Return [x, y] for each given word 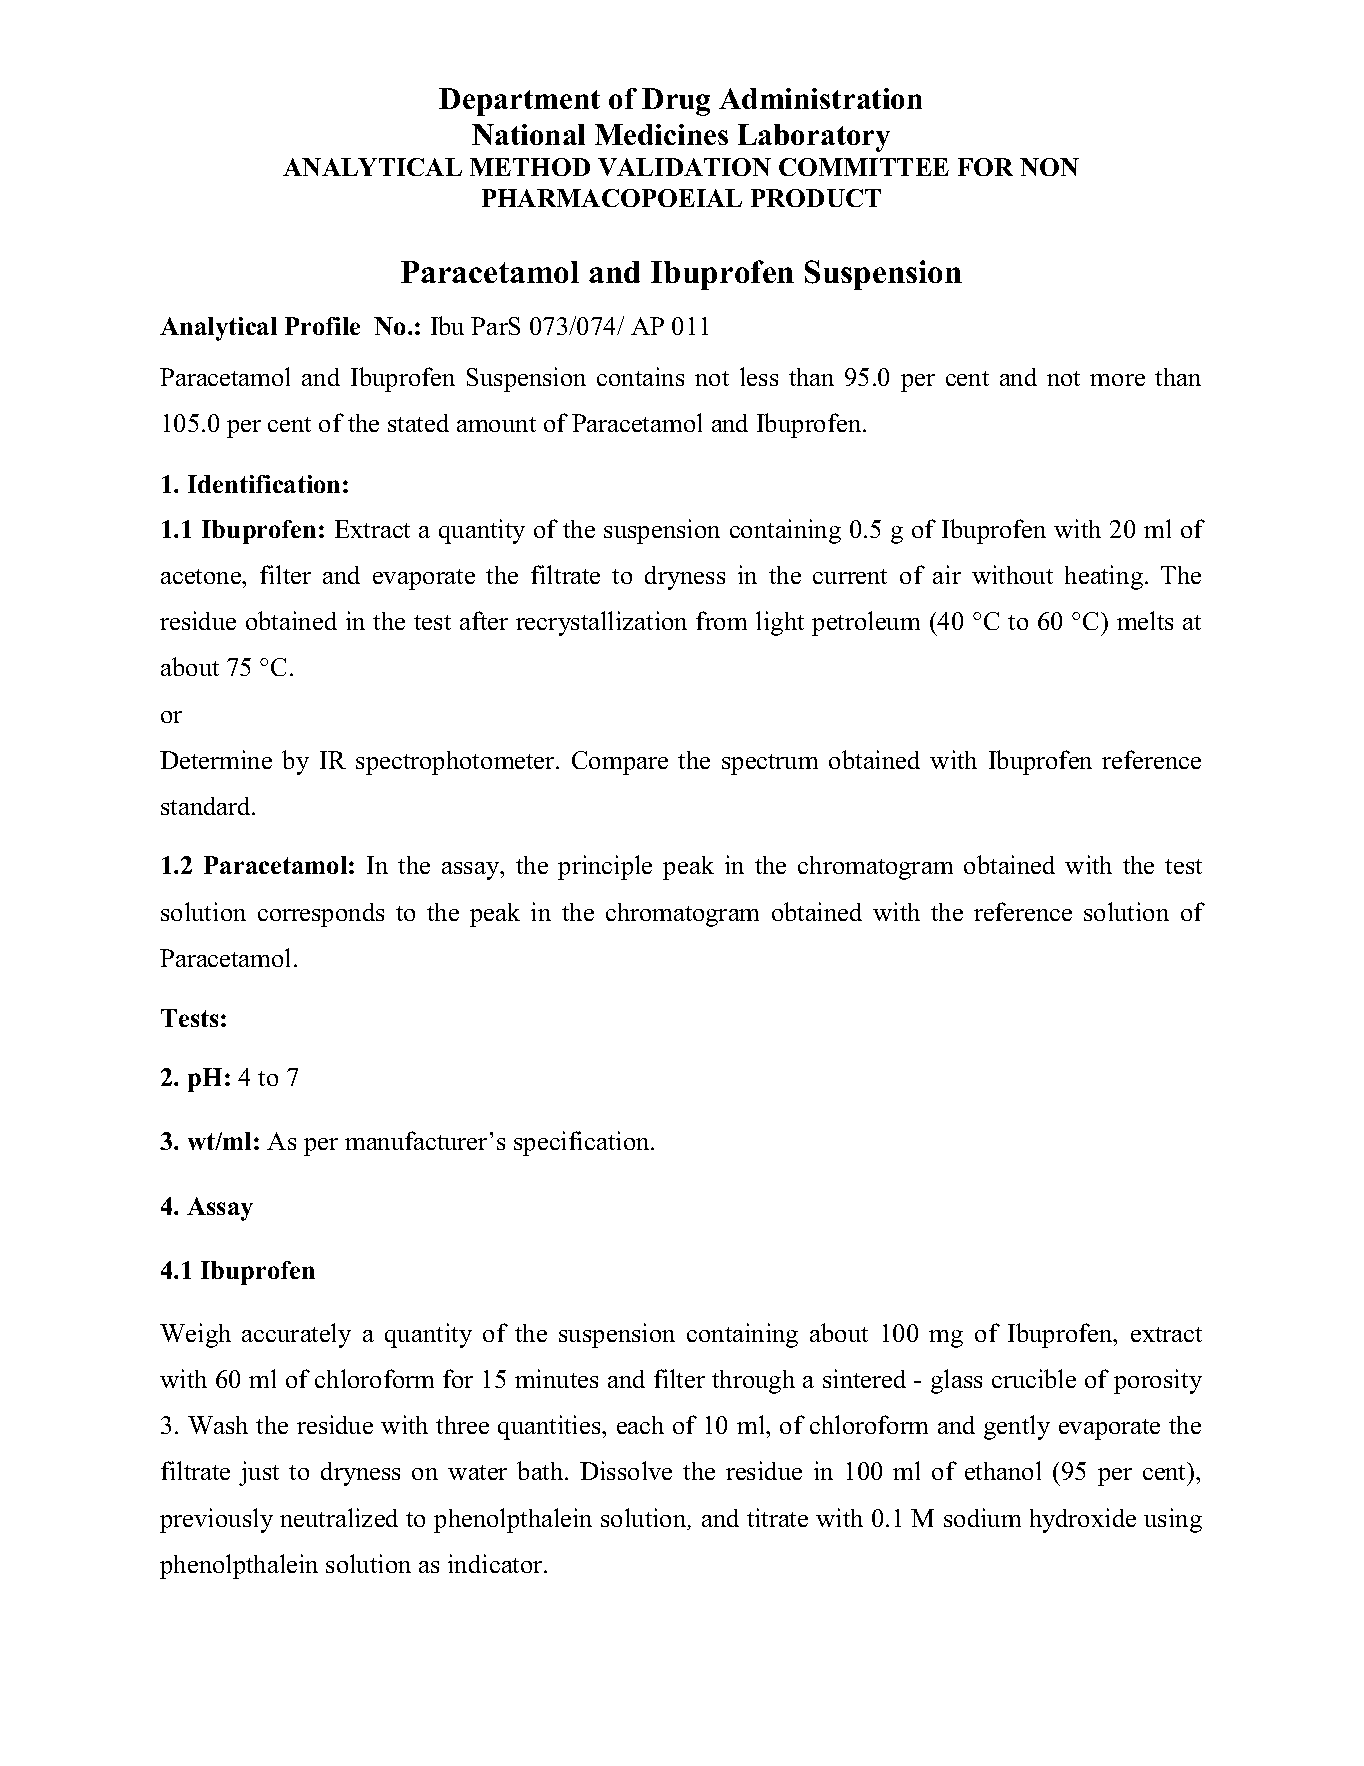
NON [1049, 167]
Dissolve [626, 1470]
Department [519, 102]
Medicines [661, 134]
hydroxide [1083, 1520]
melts [1145, 620]
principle [605, 867]
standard [207, 806]
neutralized [339, 1517]
